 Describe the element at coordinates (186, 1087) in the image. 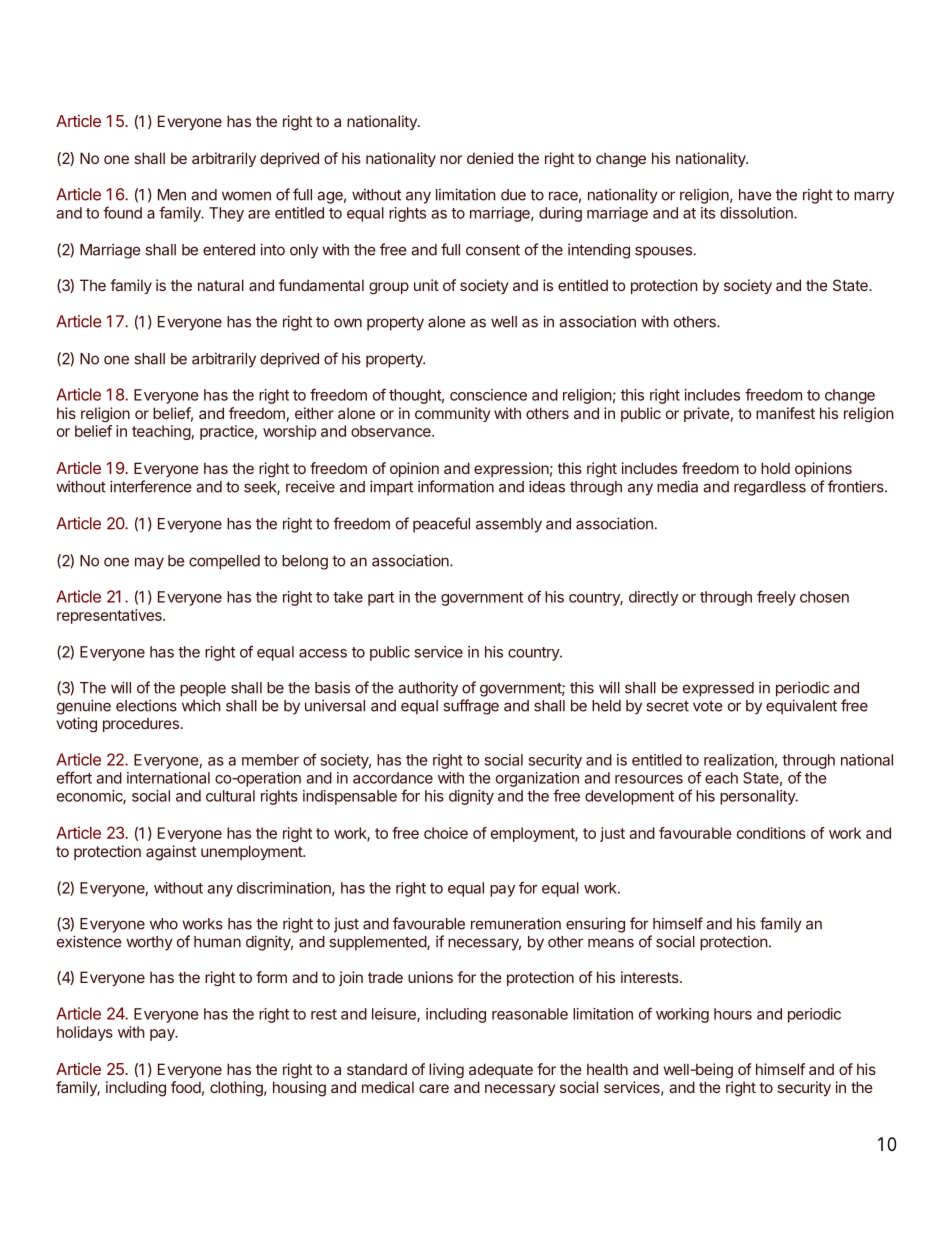

I see `food` at that location.
